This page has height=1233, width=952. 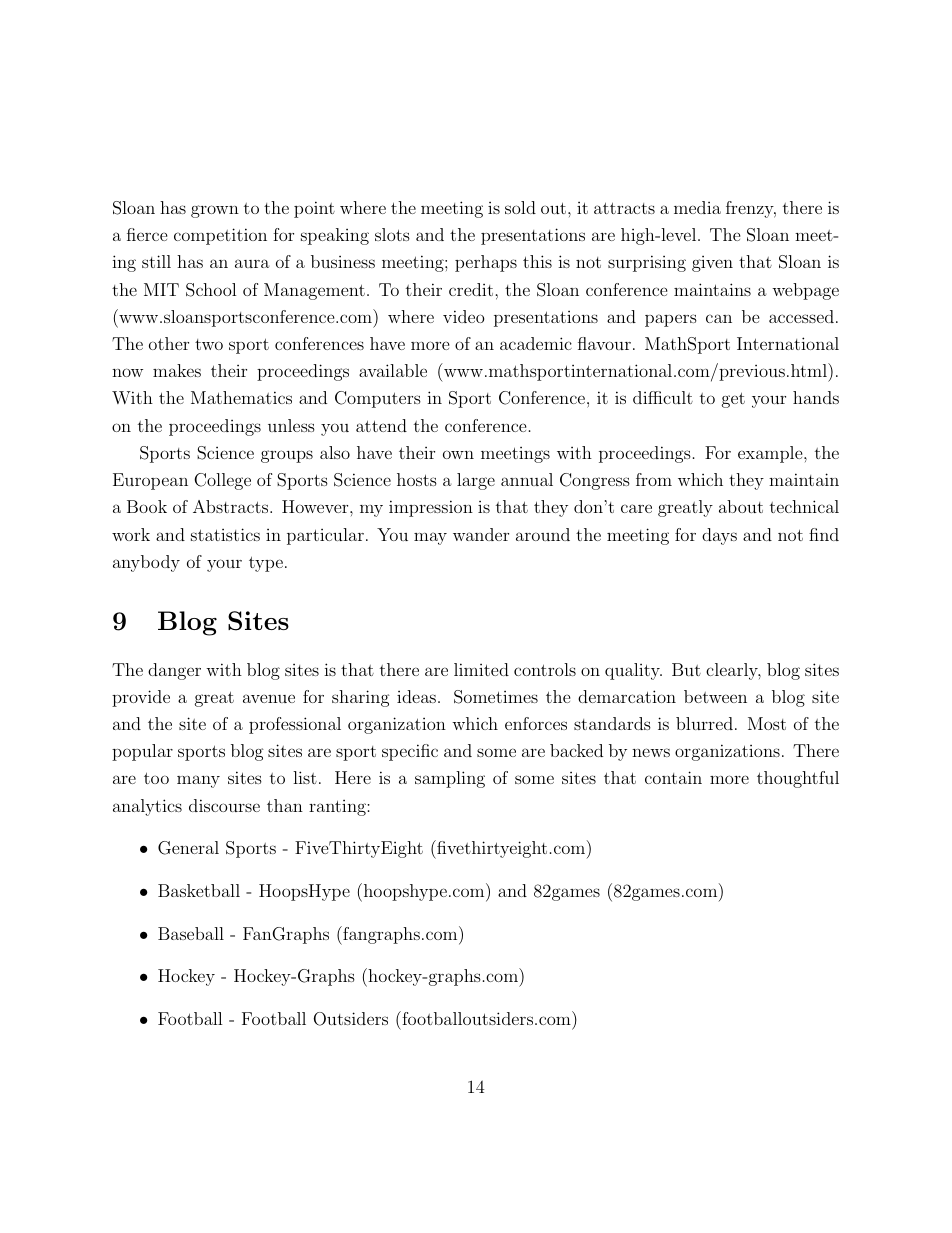 What do you see at coordinates (767, 723) in the page?
I see `Most` at bounding box center [767, 723].
